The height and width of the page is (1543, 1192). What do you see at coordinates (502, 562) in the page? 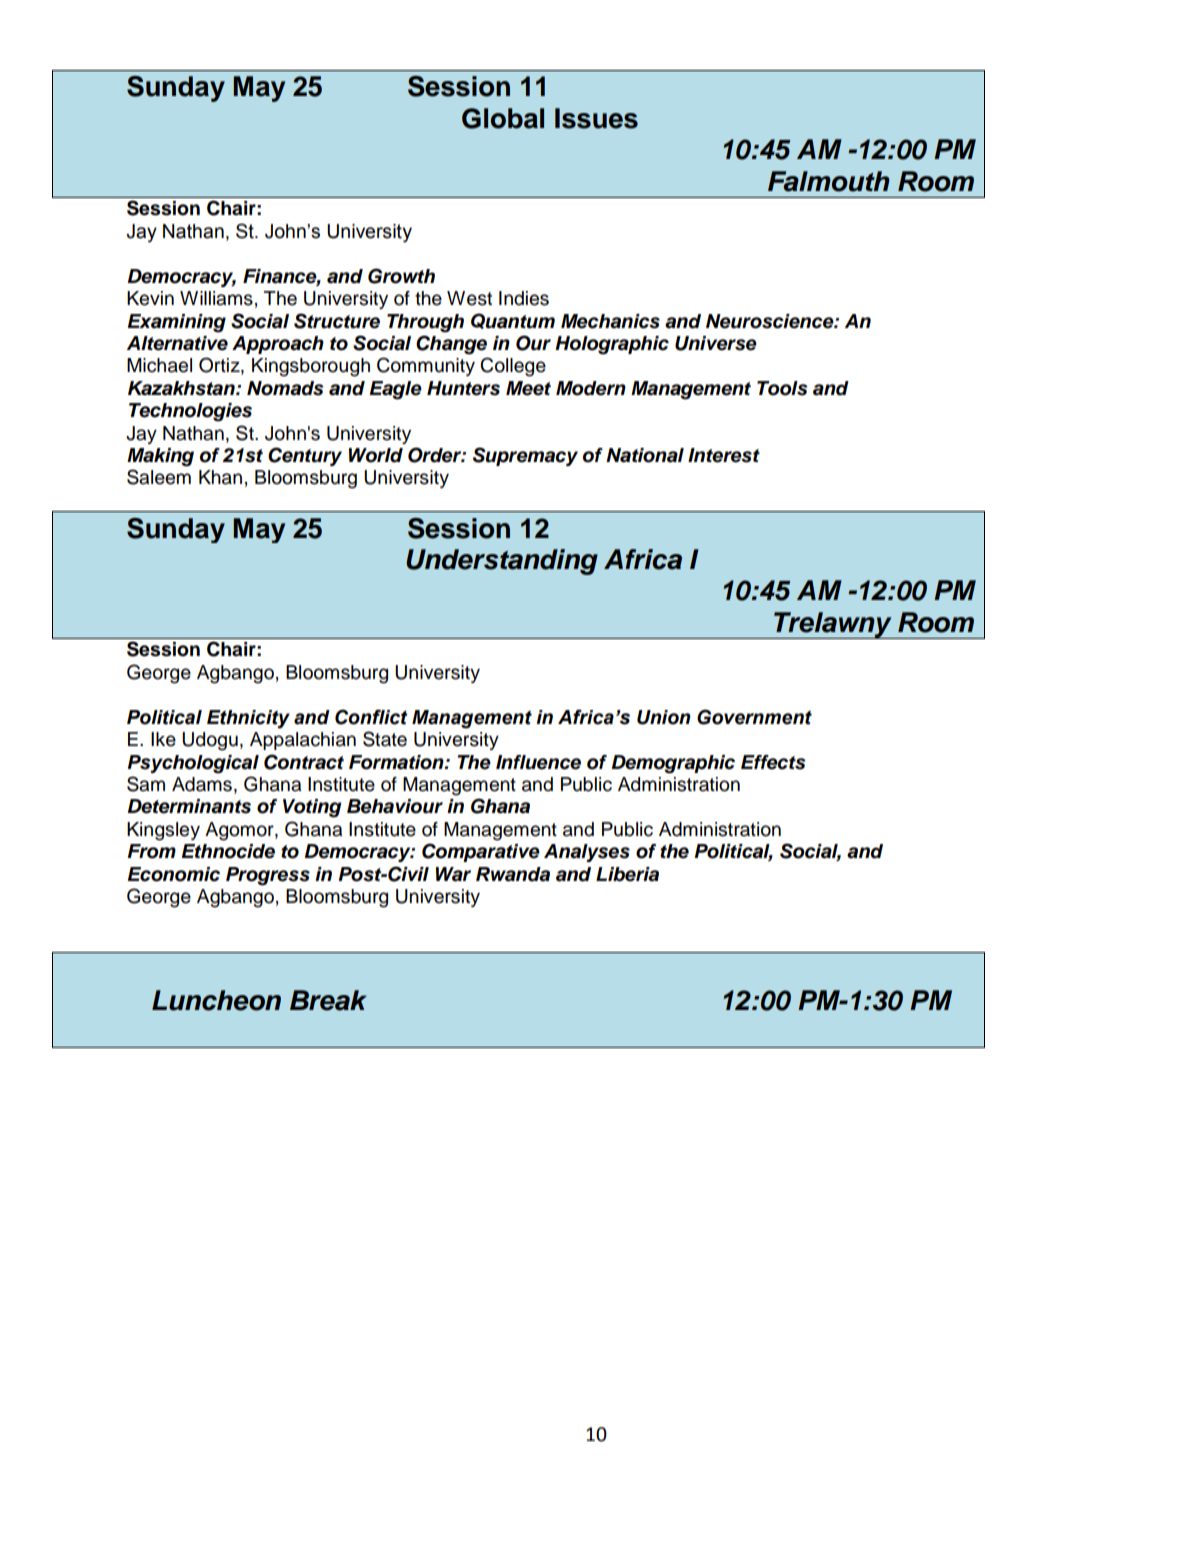
I see `Understanding` at bounding box center [502, 562].
